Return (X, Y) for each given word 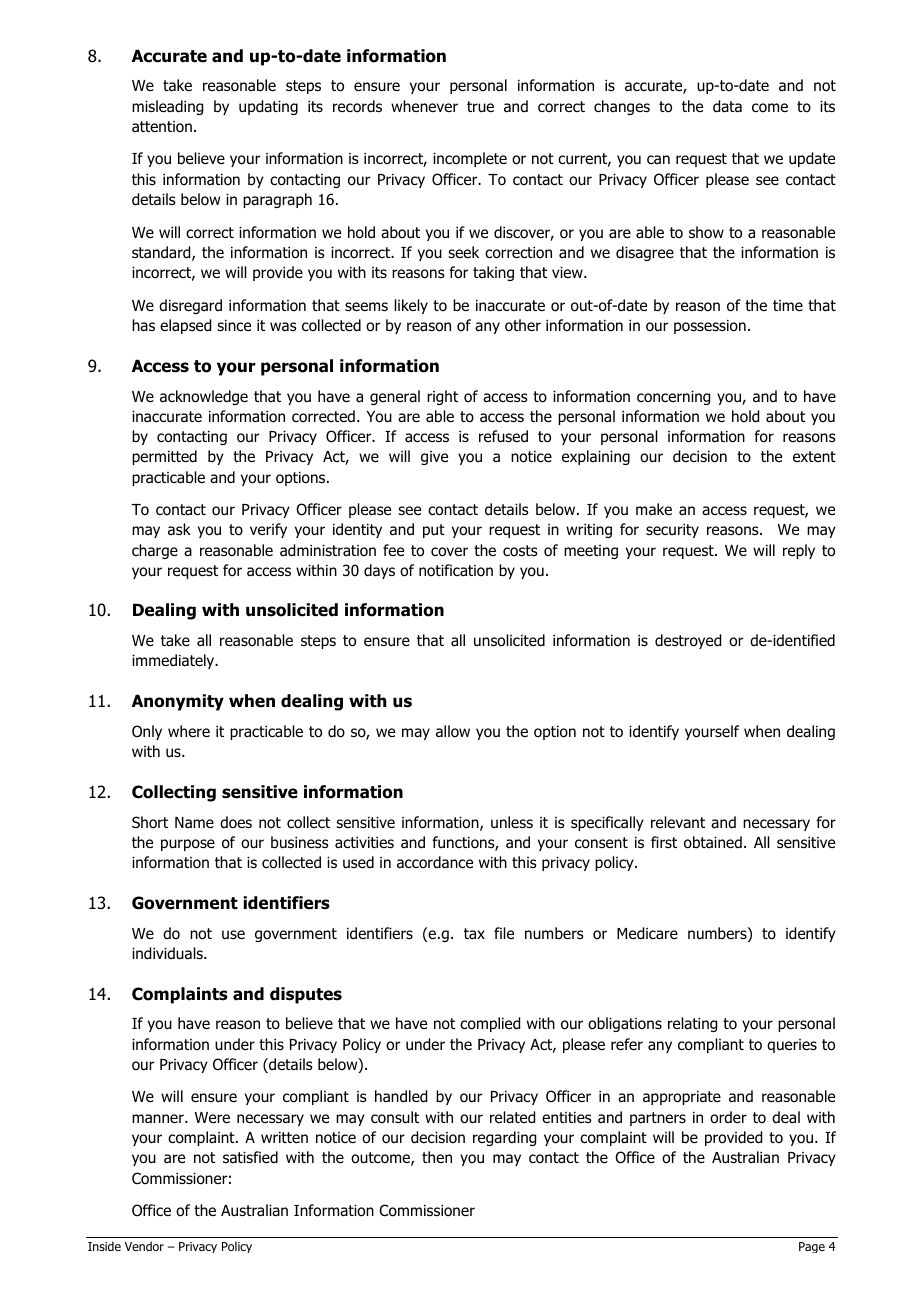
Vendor (144, 1246)
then (437, 1157)
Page (812, 1247)
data (727, 106)
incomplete (470, 159)
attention (162, 127)
